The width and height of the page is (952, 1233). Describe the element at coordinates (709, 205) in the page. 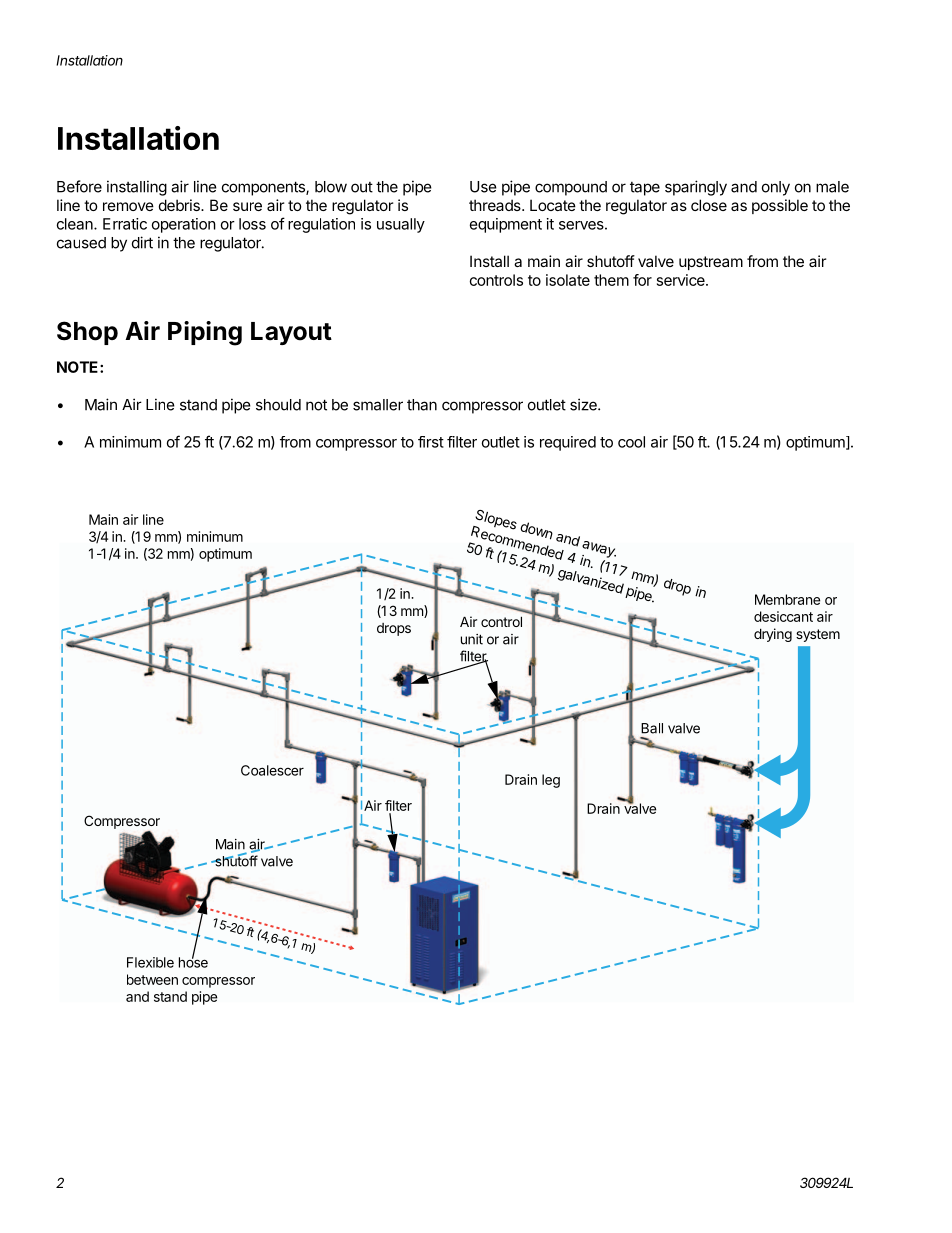

I see `close` at that location.
